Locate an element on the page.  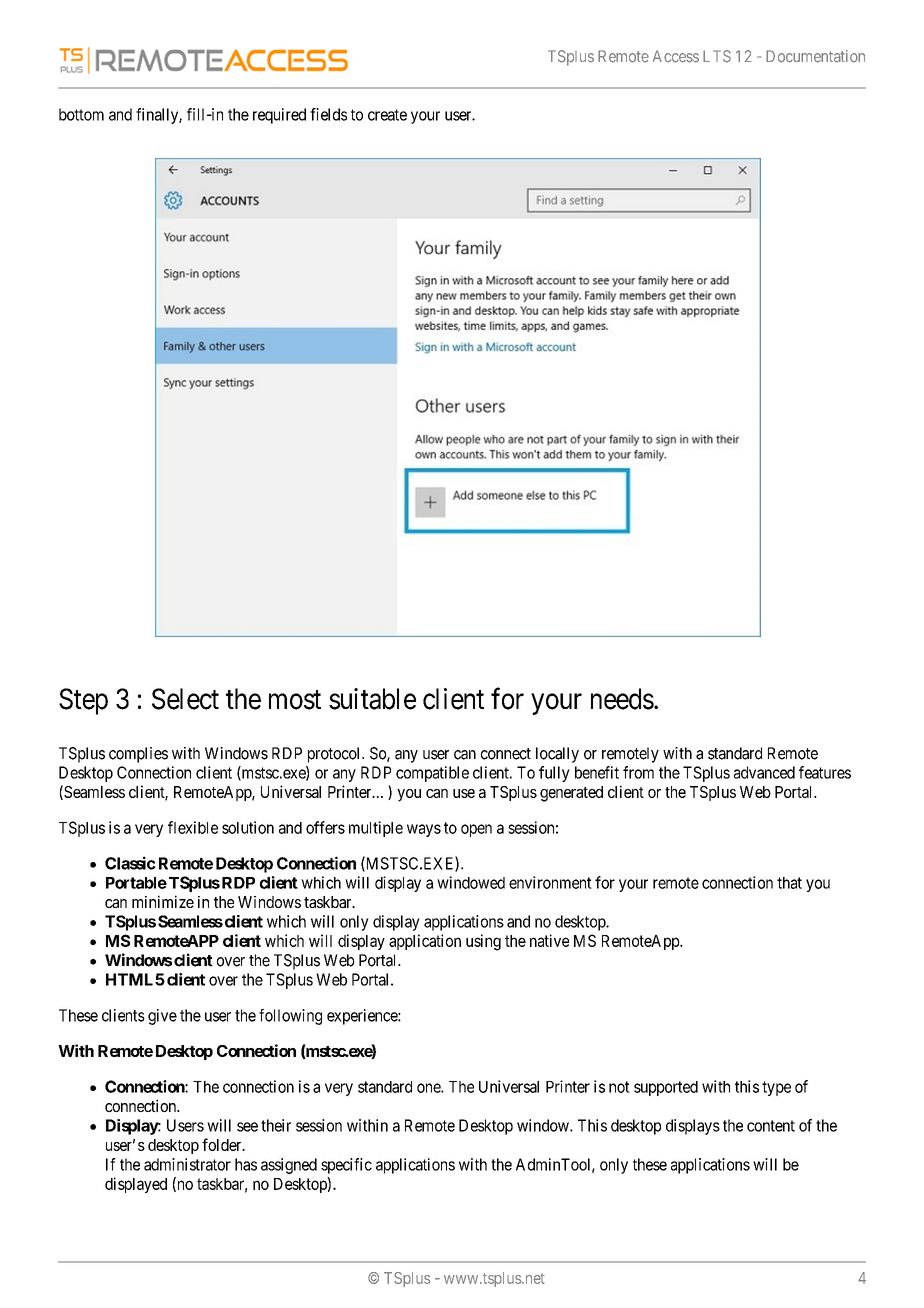
content is located at coordinates (771, 1126).
